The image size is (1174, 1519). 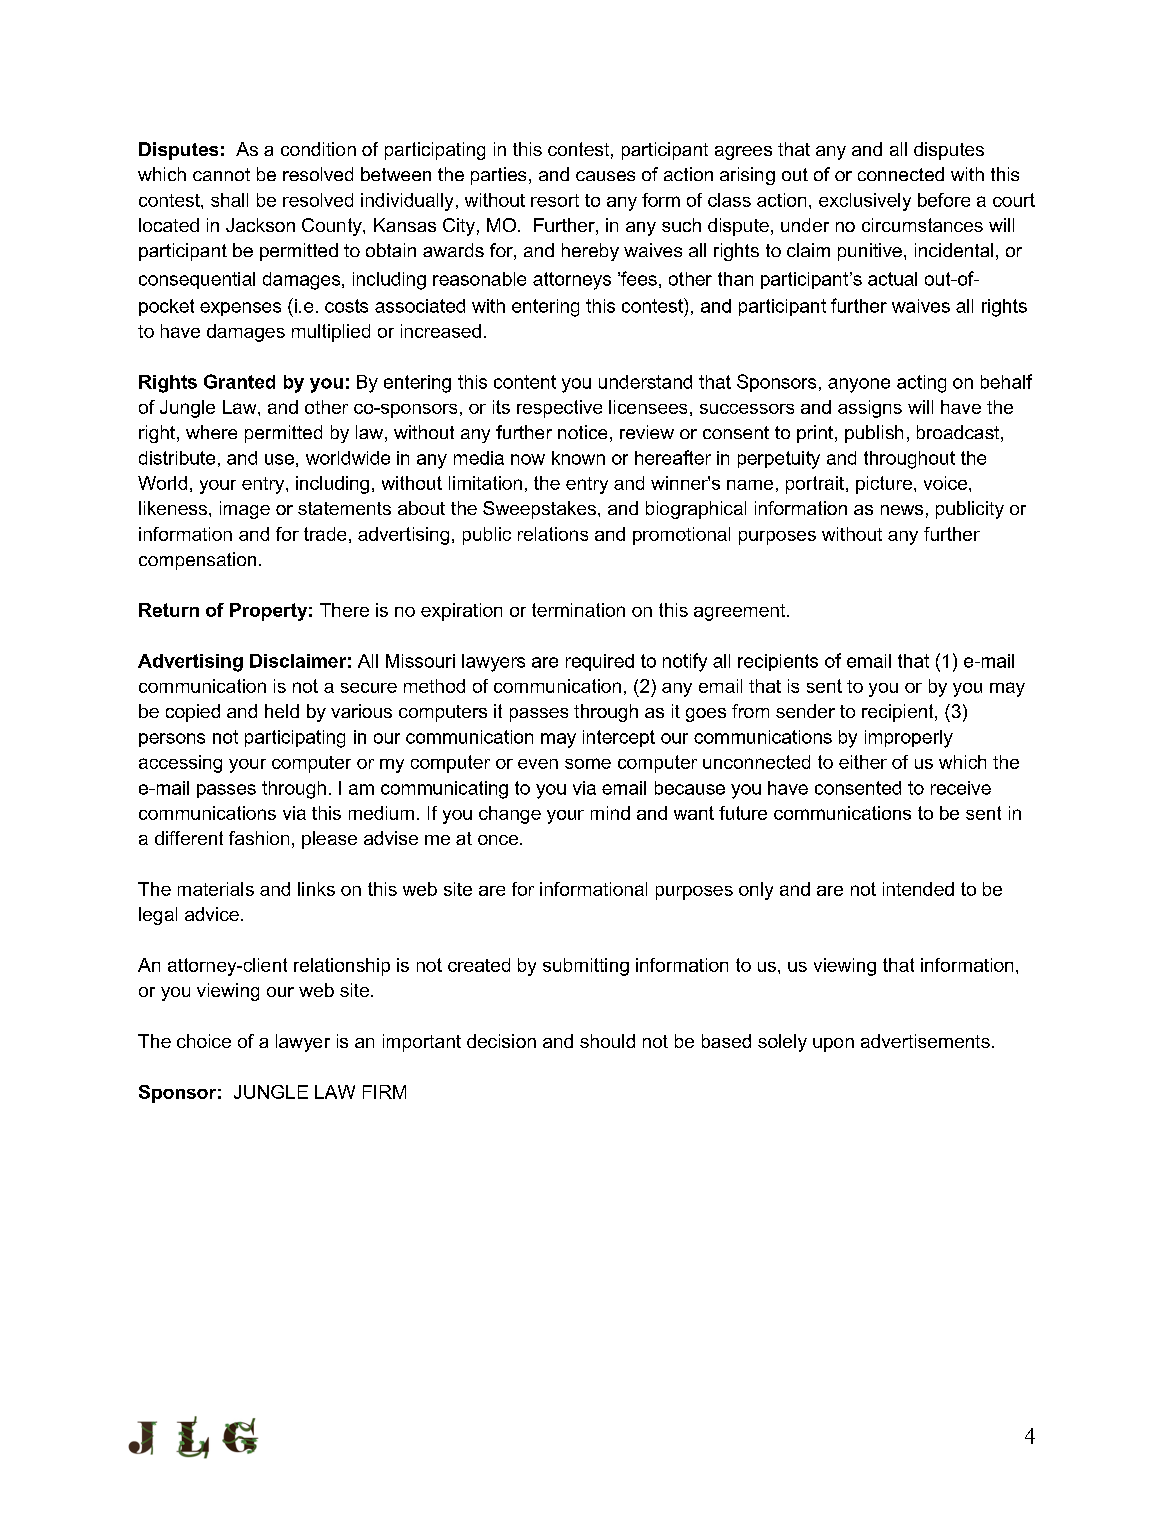 I want to click on should, so click(x=607, y=1041).
